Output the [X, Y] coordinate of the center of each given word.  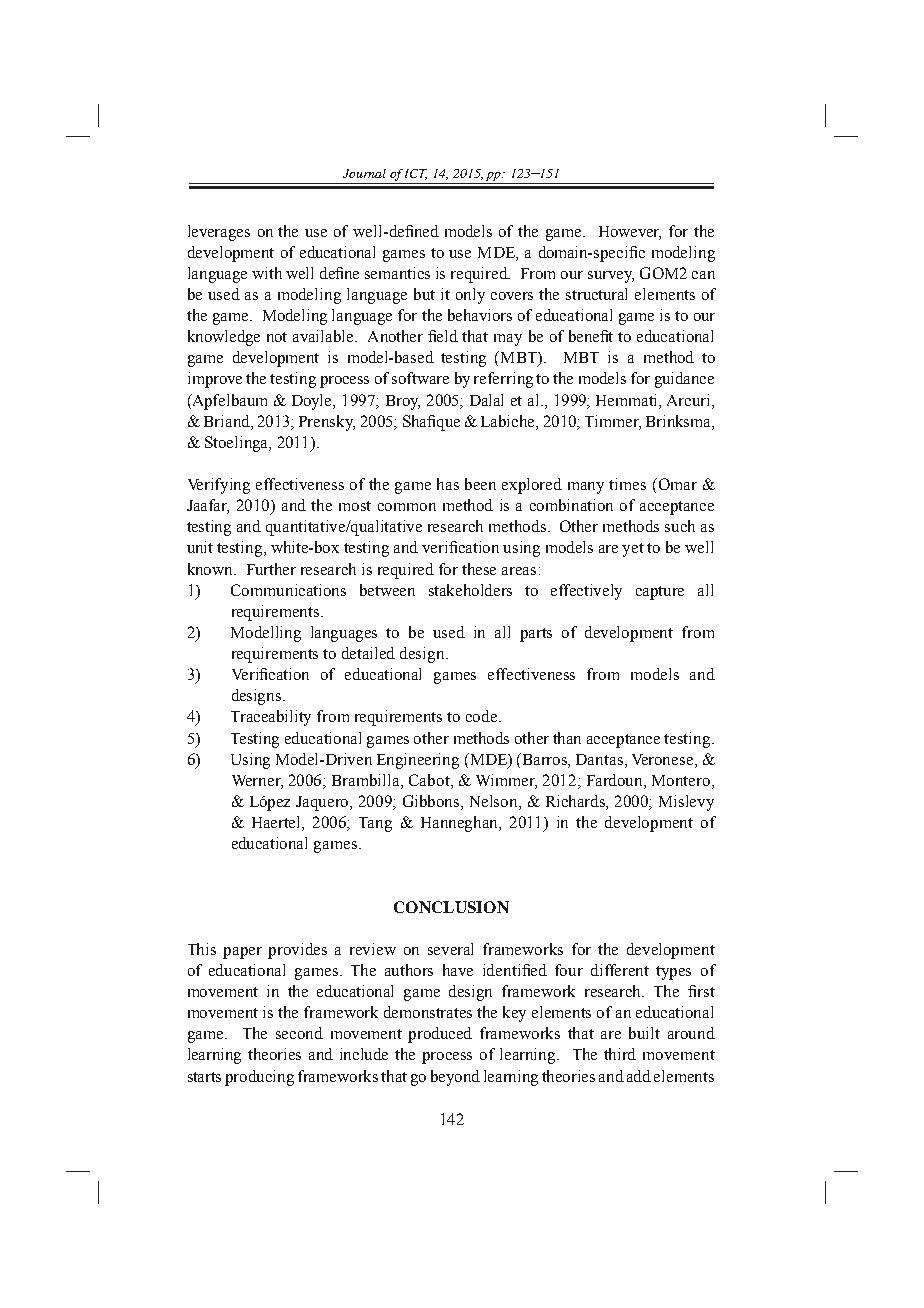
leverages [219, 233]
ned [427, 231]
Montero [682, 782]
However [630, 232]
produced [440, 1035]
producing [259, 1078]
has [448, 484]
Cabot [430, 781]
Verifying [219, 486]
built [644, 1033]
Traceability [271, 718]
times [627, 484]
